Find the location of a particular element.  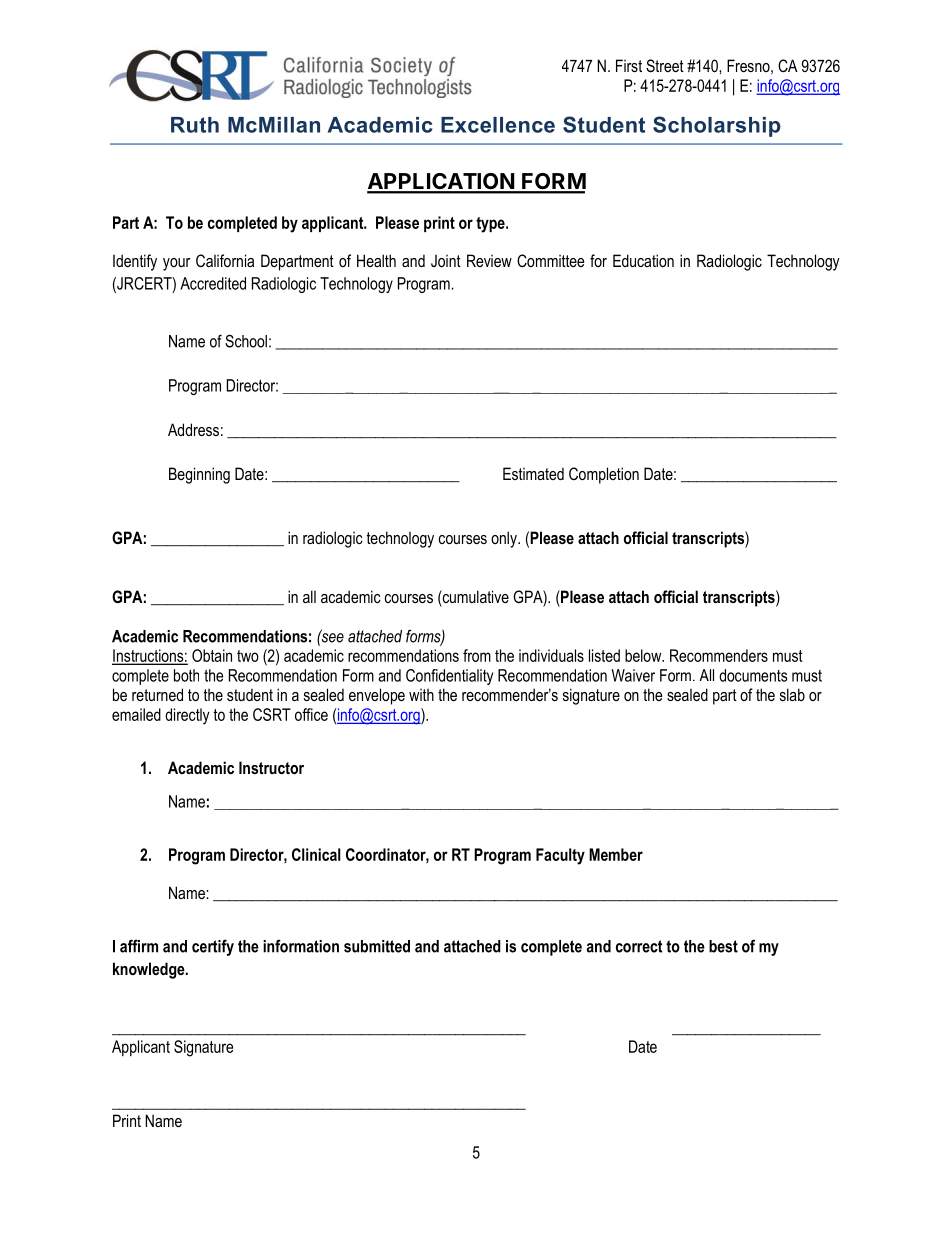

Excellence is located at coordinates (498, 125).
